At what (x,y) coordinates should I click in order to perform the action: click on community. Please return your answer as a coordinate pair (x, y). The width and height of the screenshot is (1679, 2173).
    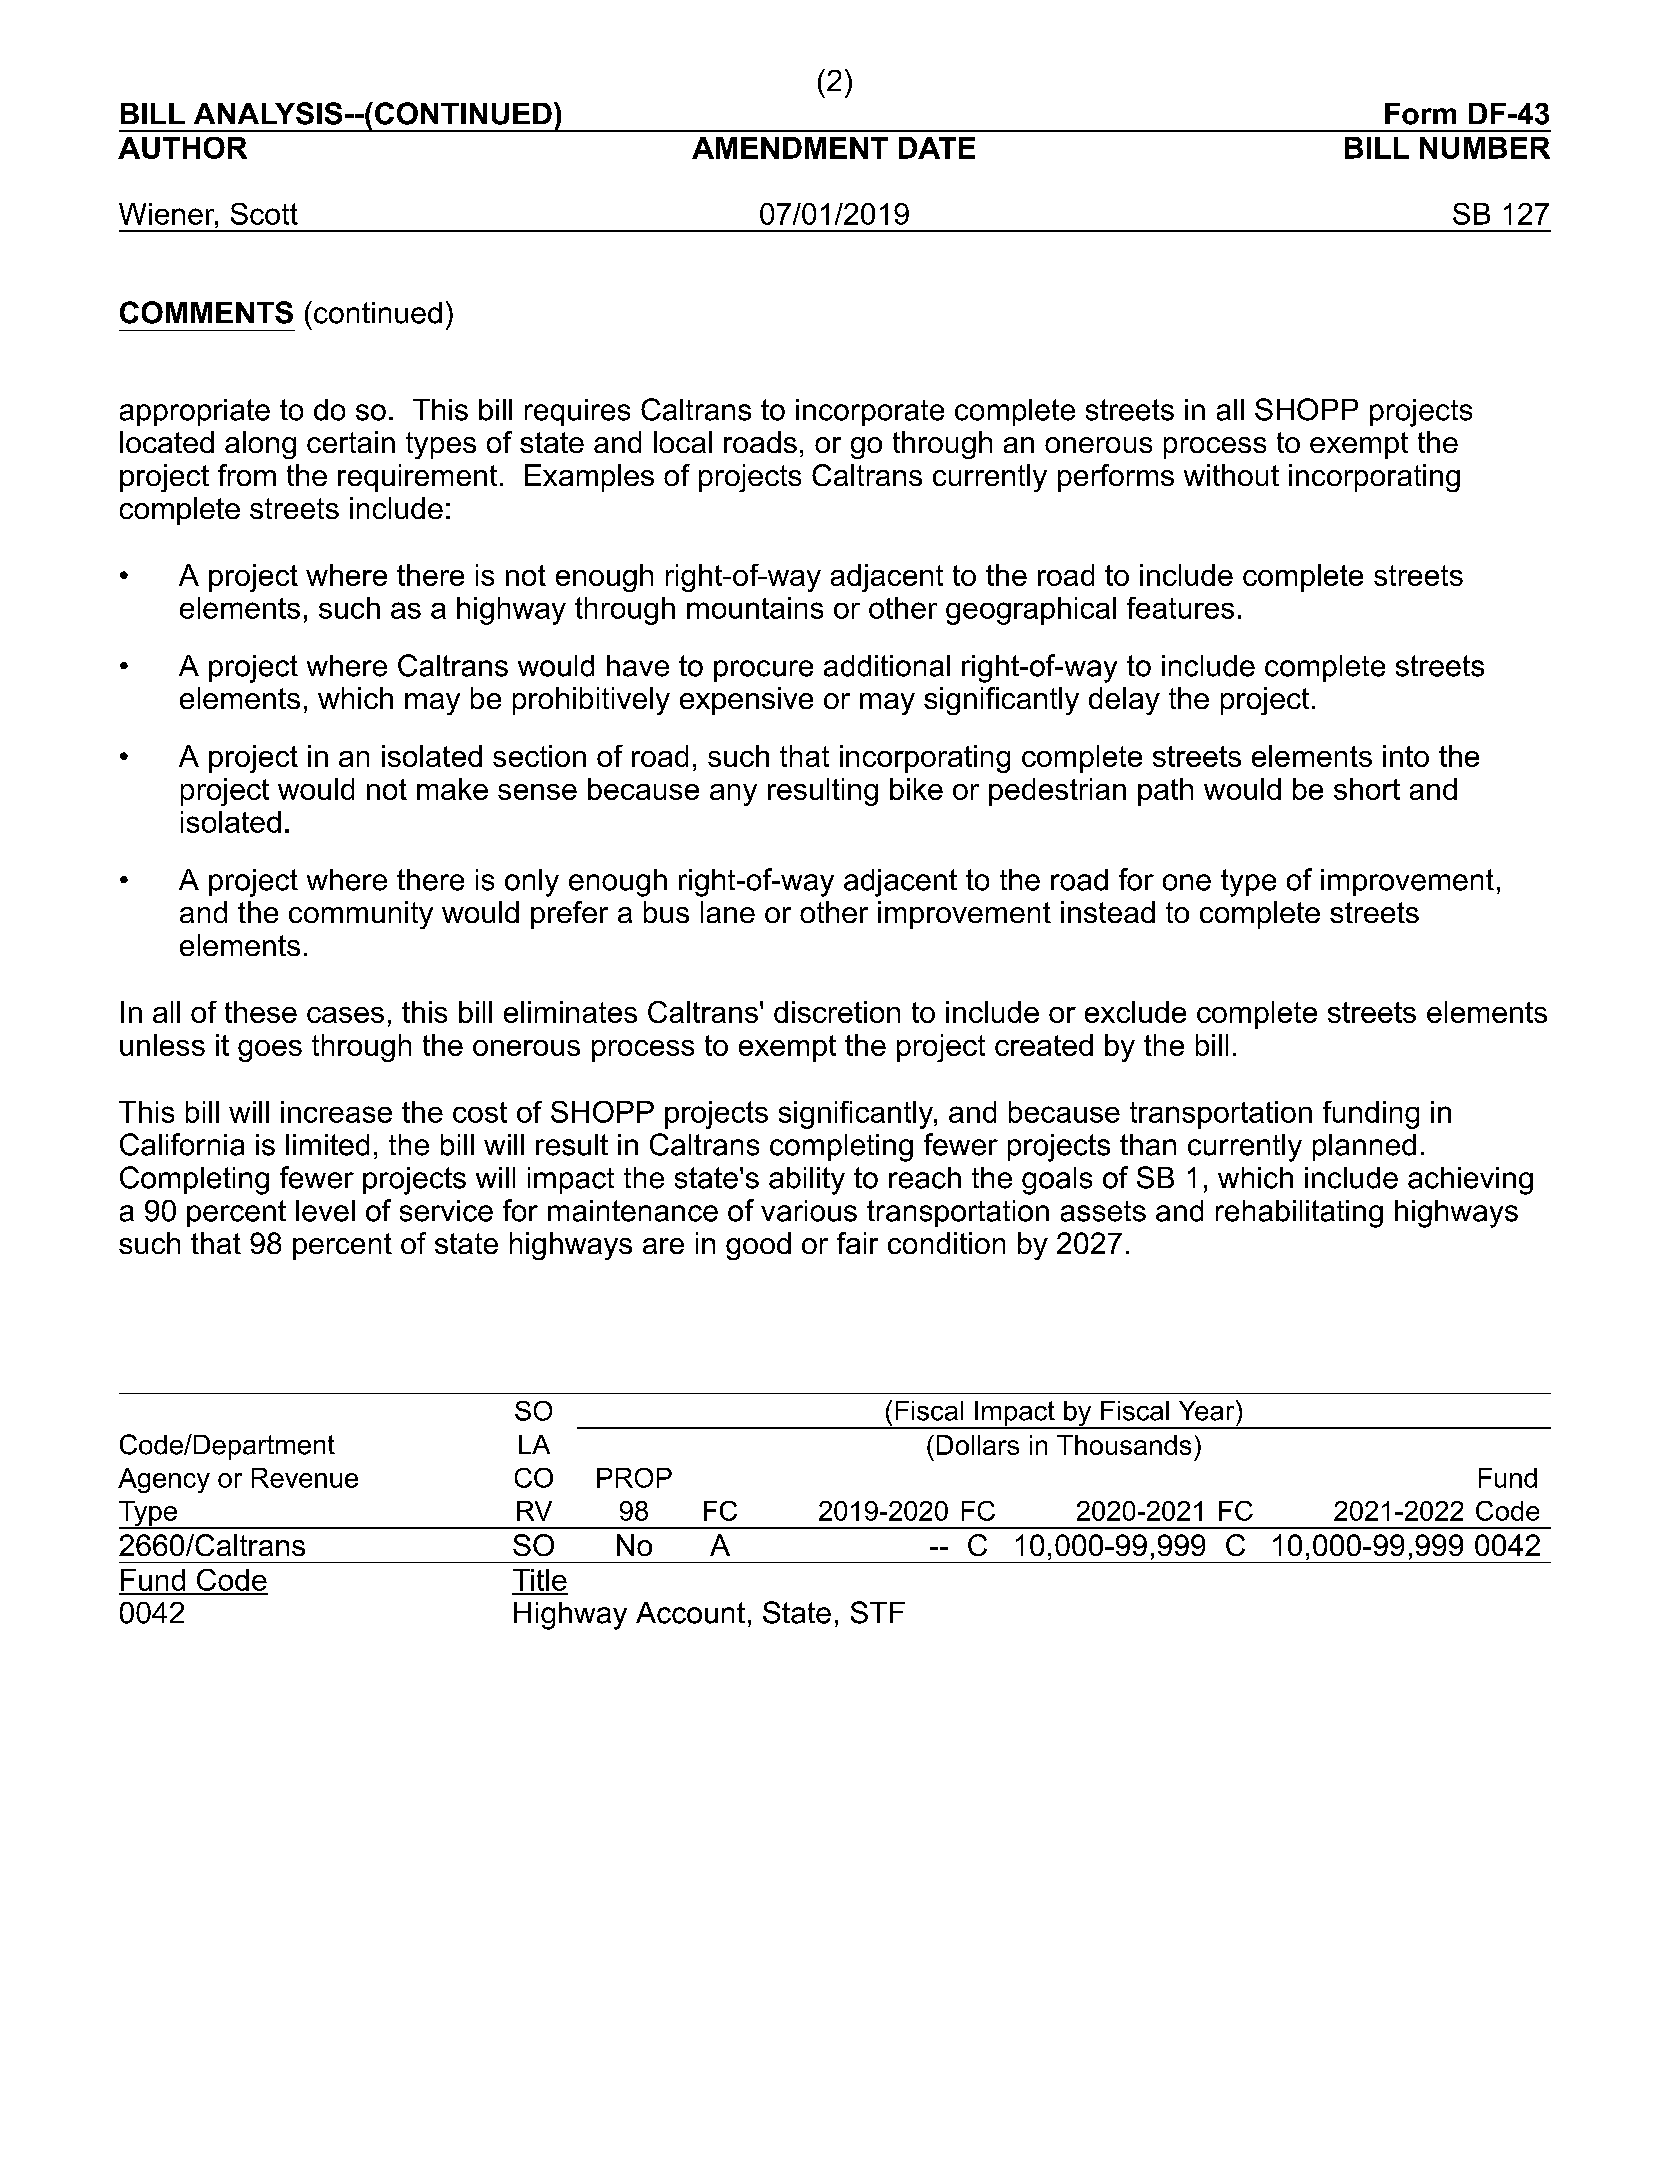
    Looking at the image, I should click on (361, 915).
